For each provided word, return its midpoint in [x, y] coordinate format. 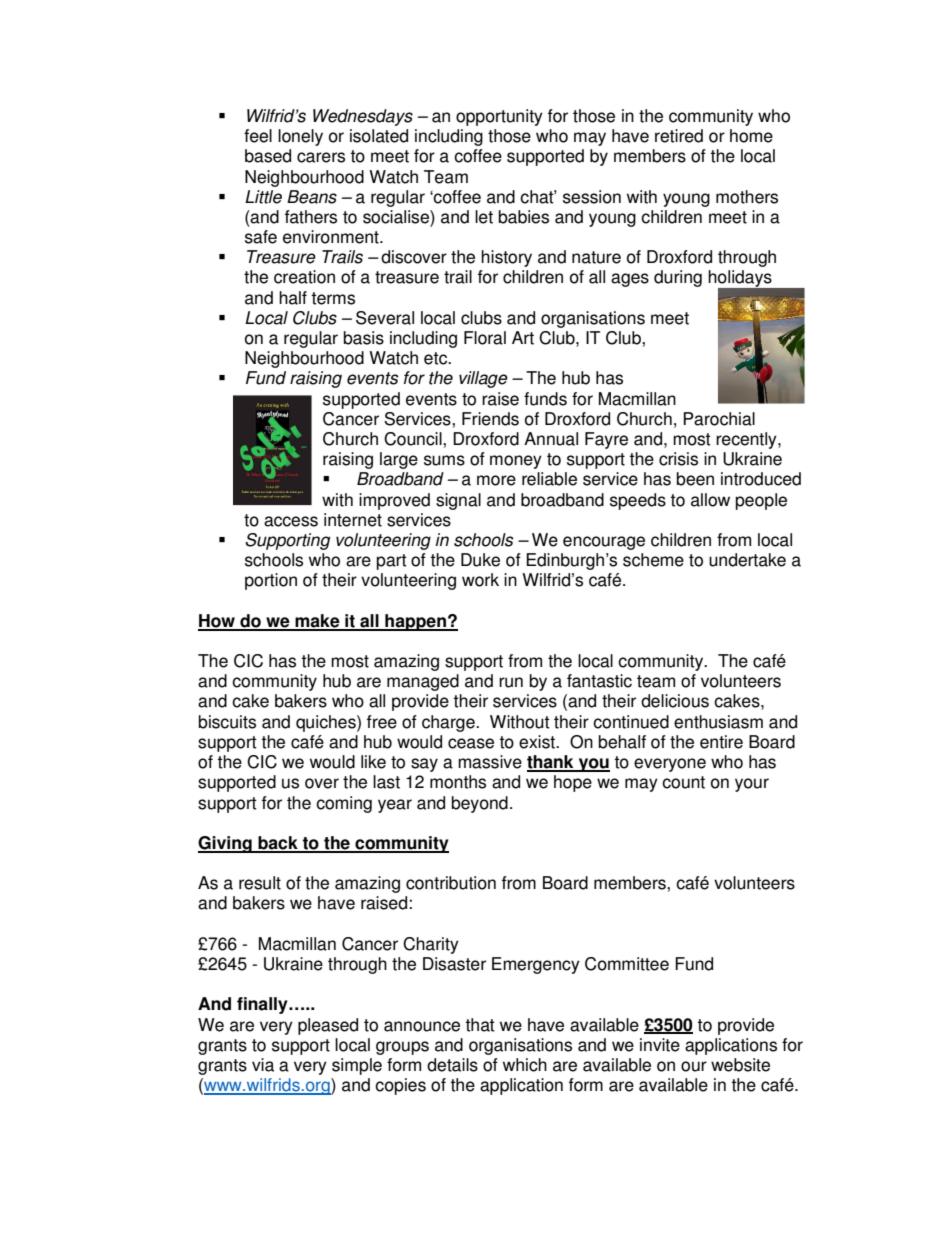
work [480, 580]
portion [271, 581]
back [278, 844]
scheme [653, 560]
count [683, 782]
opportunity [499, 117]
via [263, 1065]
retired [679, 136]
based [268, 156]
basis [364, 338]
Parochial [719, 419]
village [483, 379]
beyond [480, 804]
